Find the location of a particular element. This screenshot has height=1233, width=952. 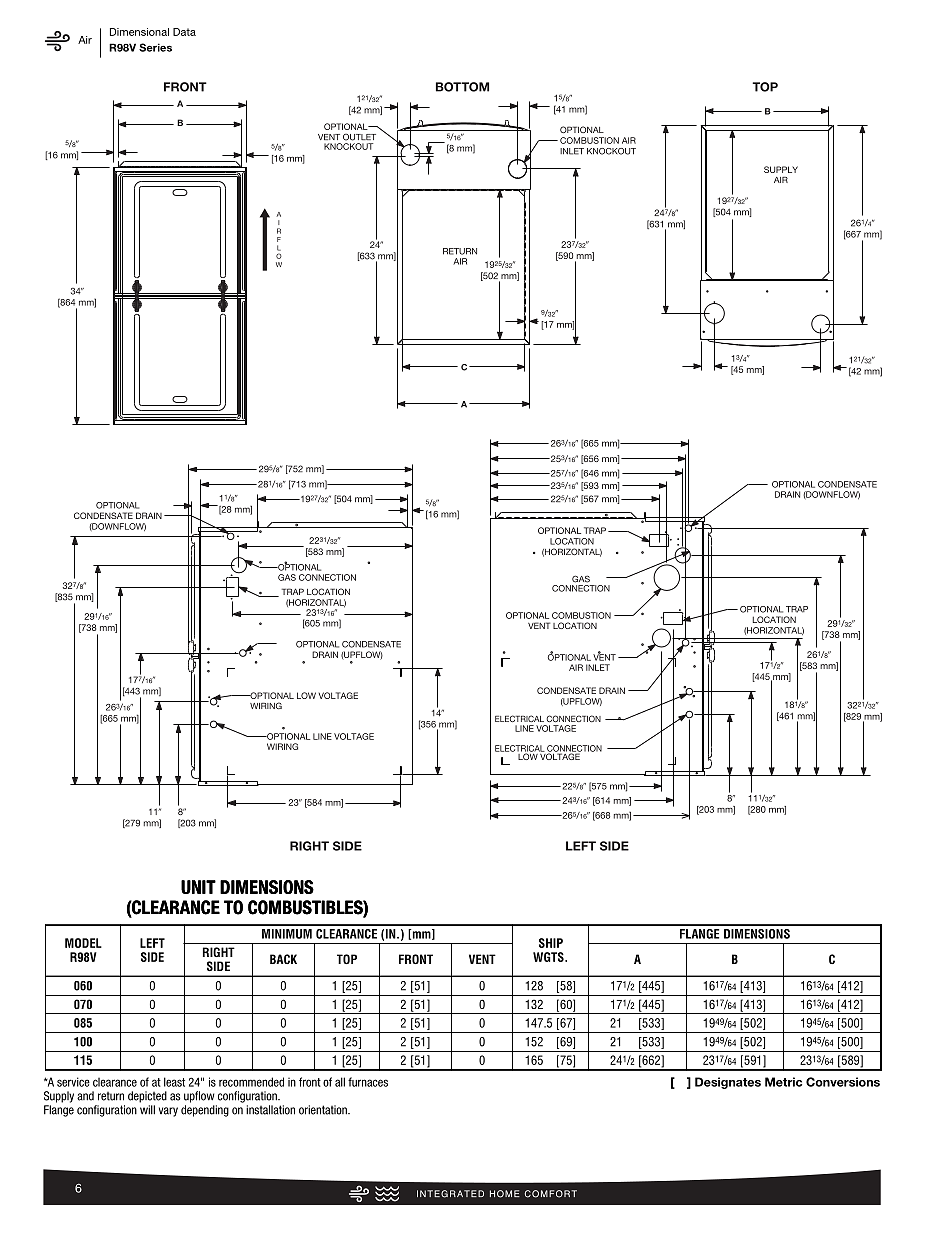

Air is located at coordinates (85, 40).
